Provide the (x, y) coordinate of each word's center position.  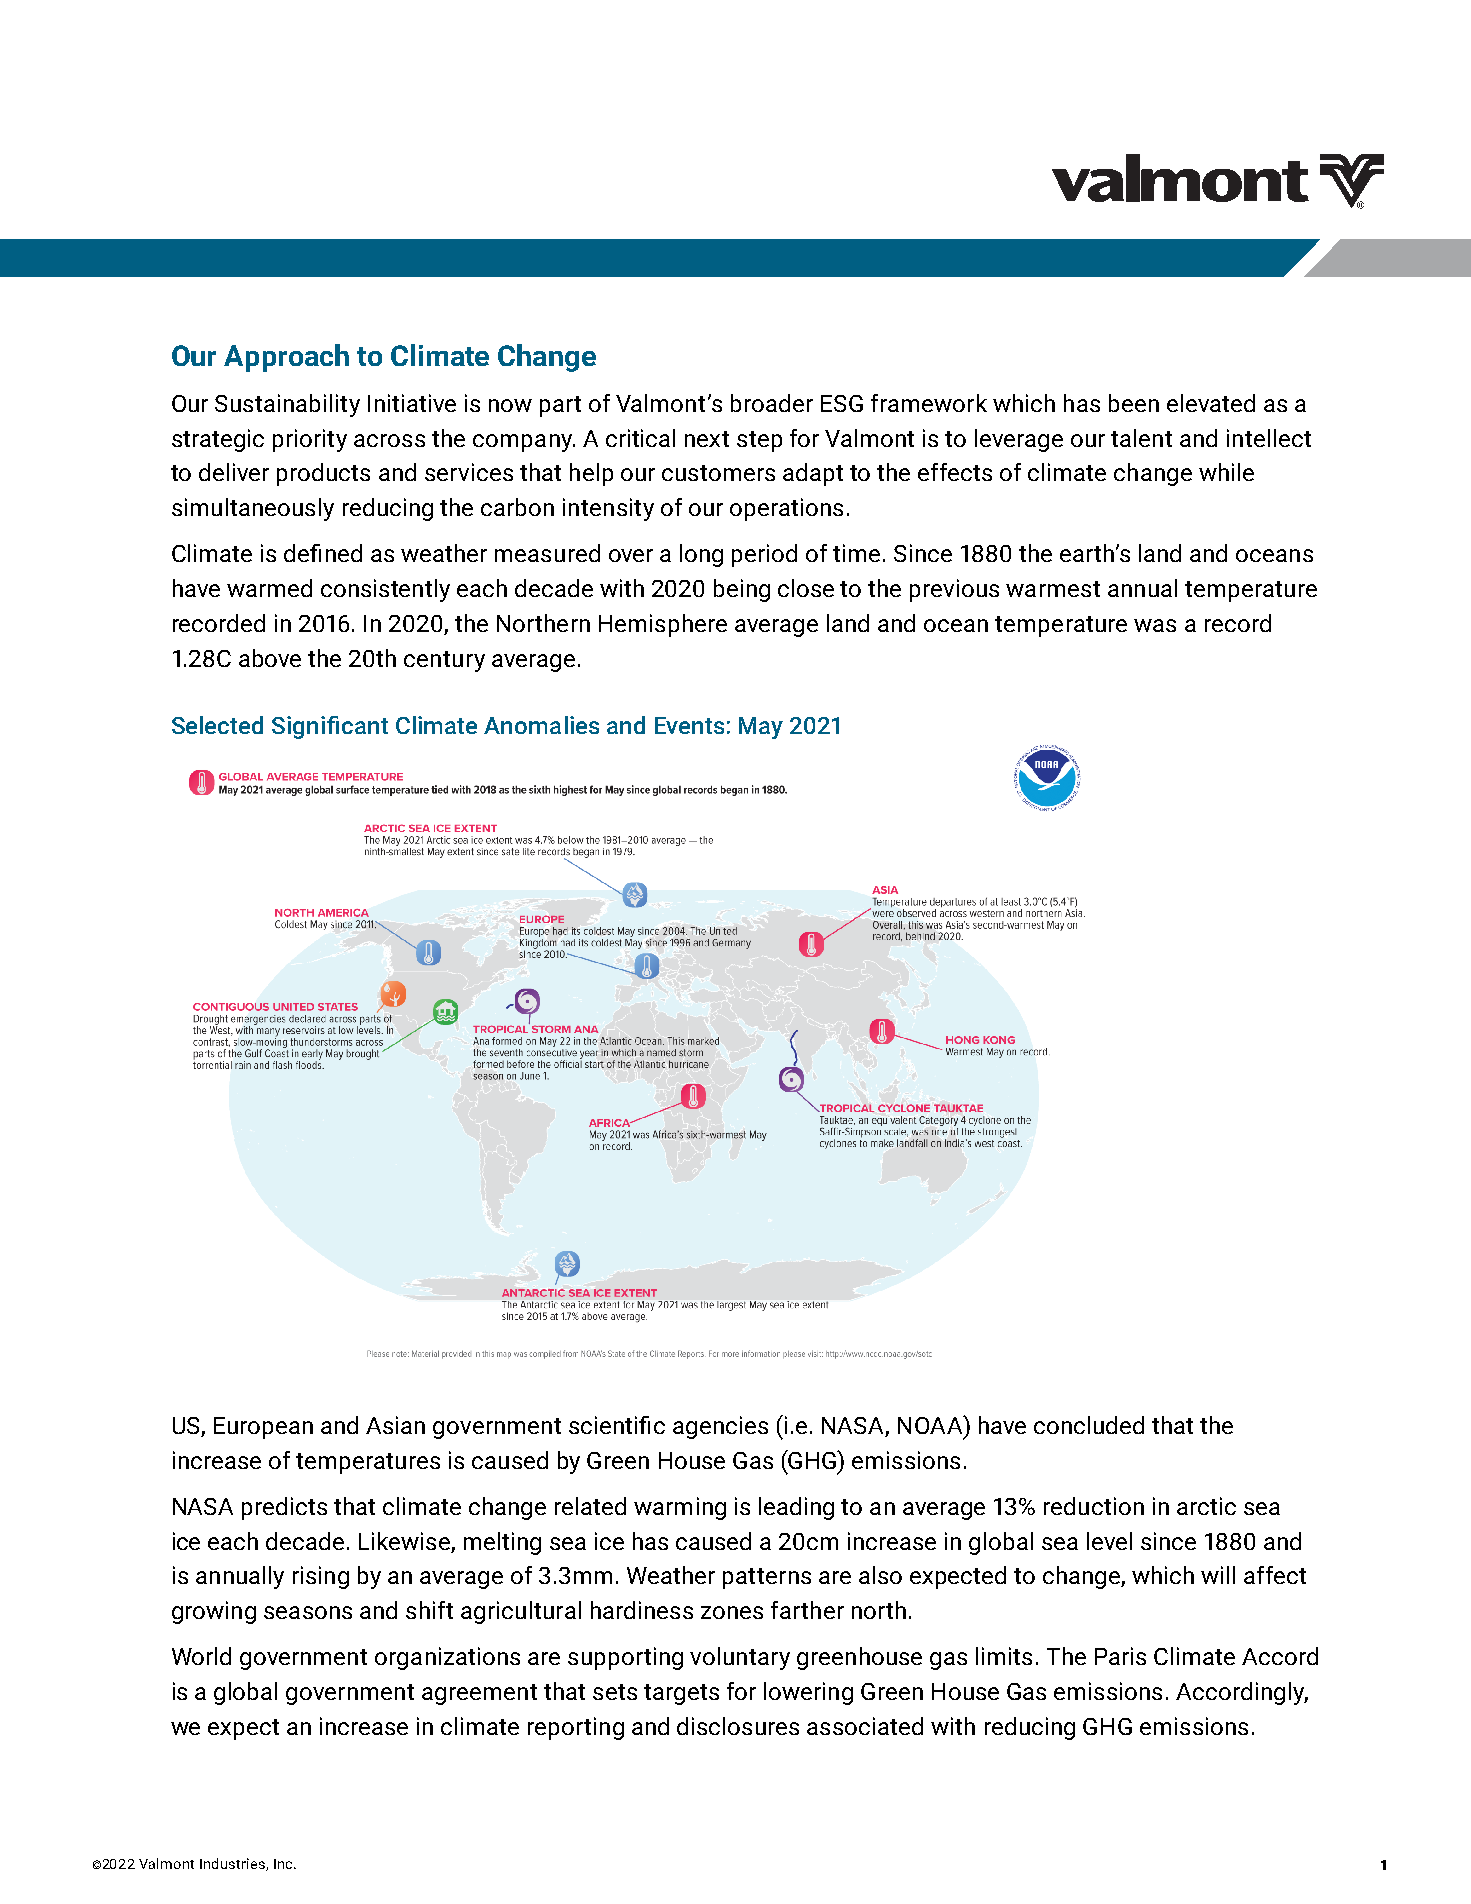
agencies (720, 1427)
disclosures (738, 1726)
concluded (1089, 1425)
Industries (233, 1864)
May (761, 728)
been (1134, 403)
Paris (1120, 1656)
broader (772, 403)
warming (680, 1508)
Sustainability (287, 405)
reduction (1094, 1506)
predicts (284, 1508)
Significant (330, 727)
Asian (395, 1425)
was (1155, 625)
